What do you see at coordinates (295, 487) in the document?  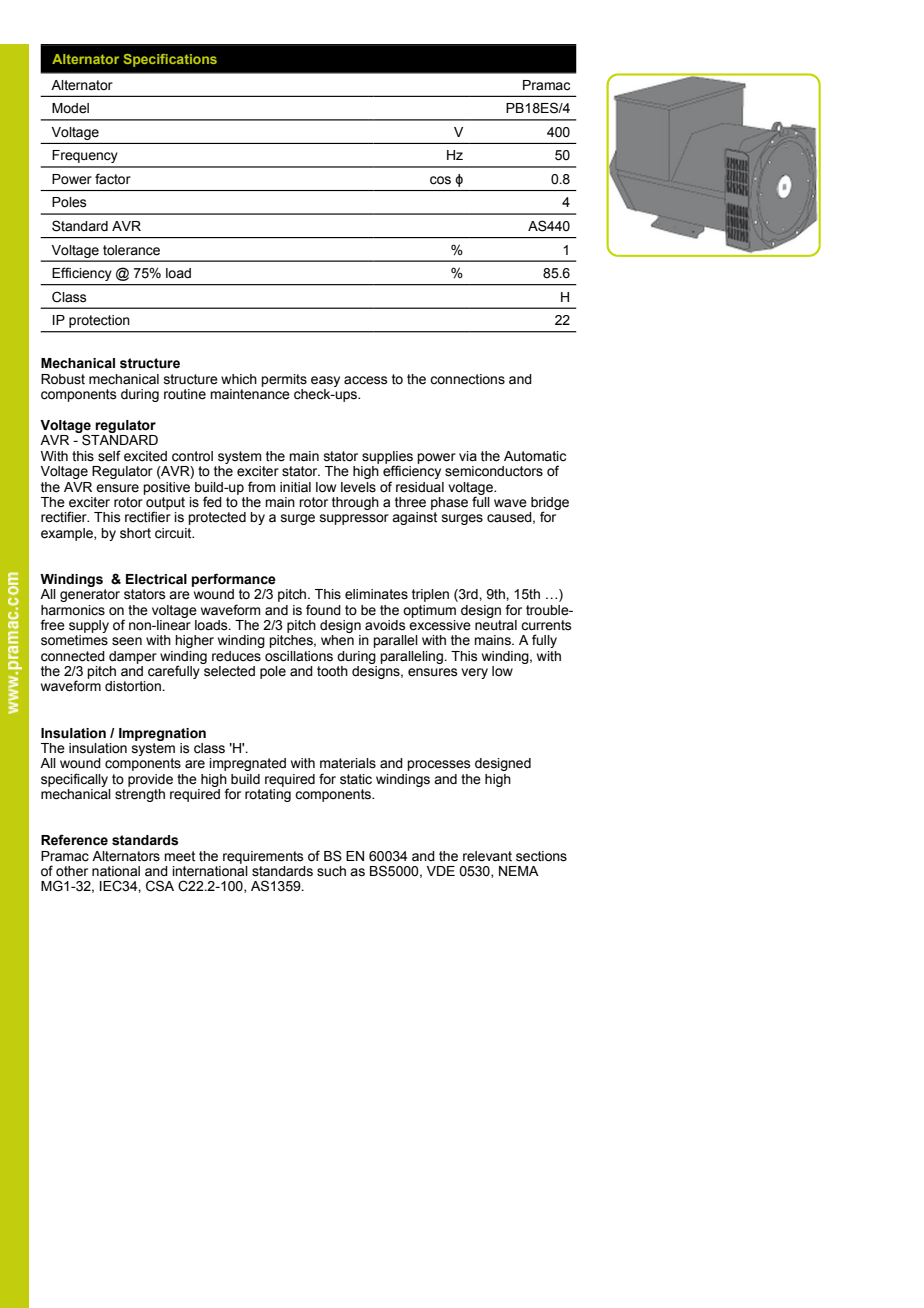 I see `initial` at bounding box center [295, 487].
